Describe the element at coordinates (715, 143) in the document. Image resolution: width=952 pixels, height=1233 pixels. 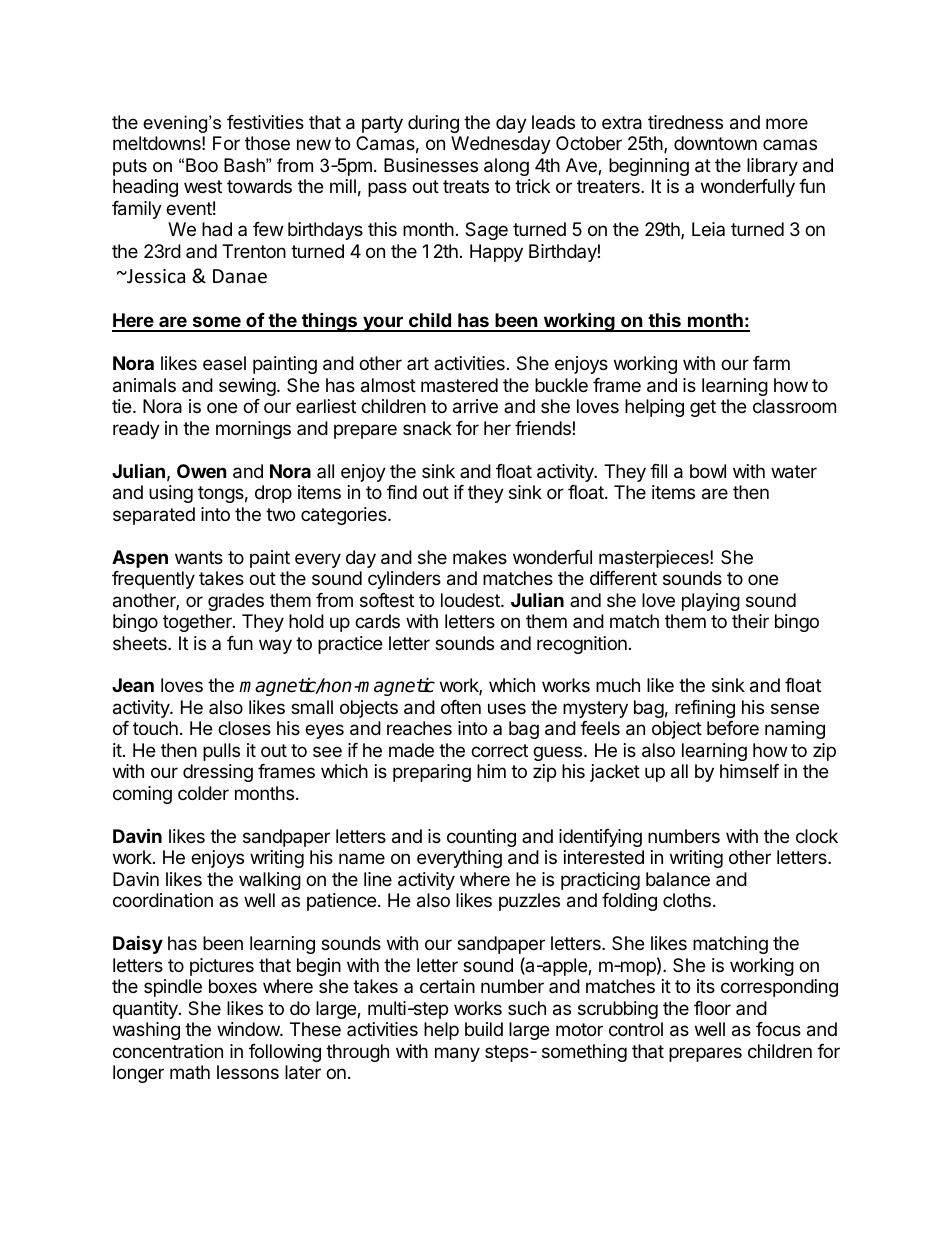
I see `downtown` at that location.
